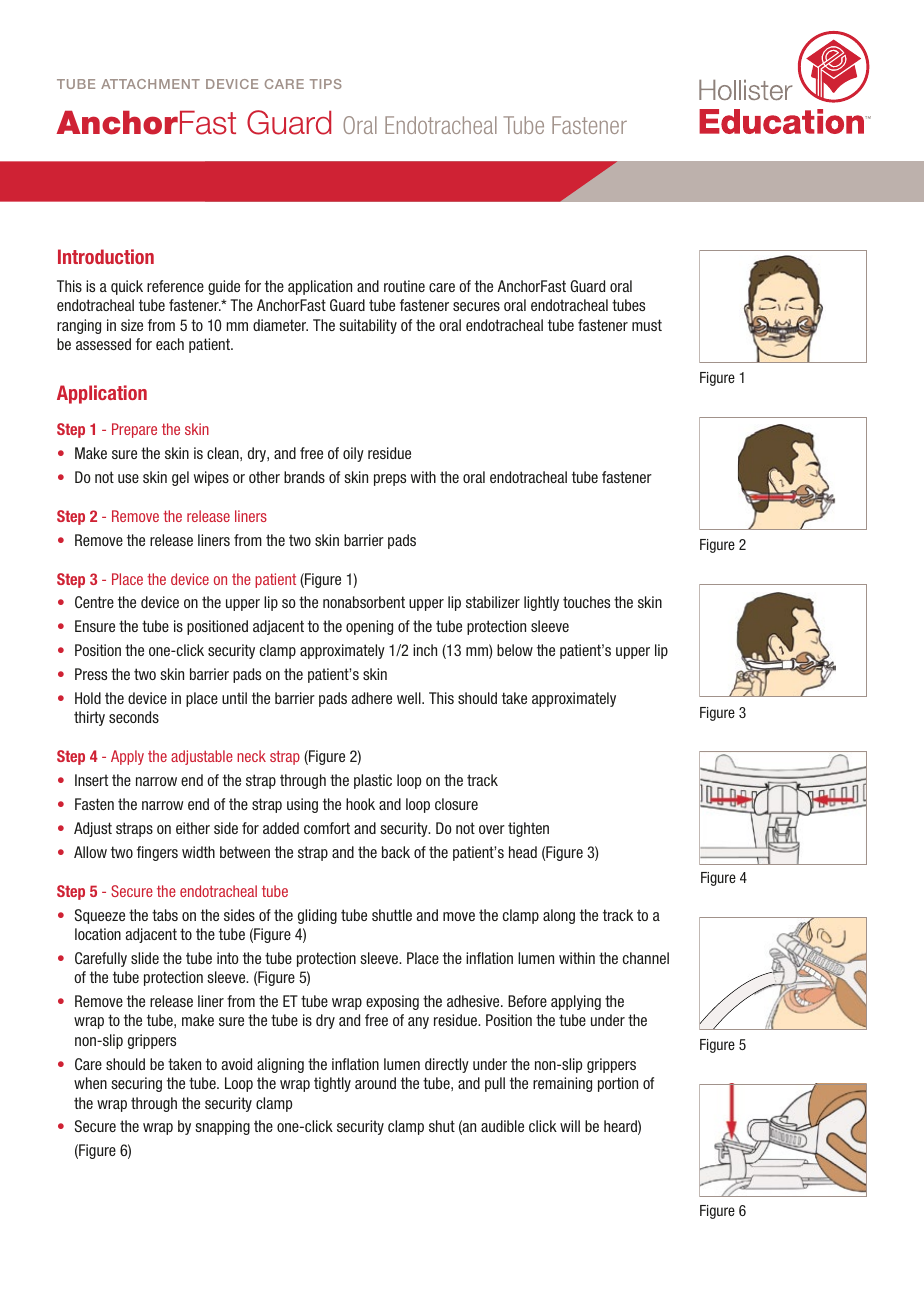 The width and height of the screenshot is (924, 1308). I want to click on oily, so click(353, 454).
